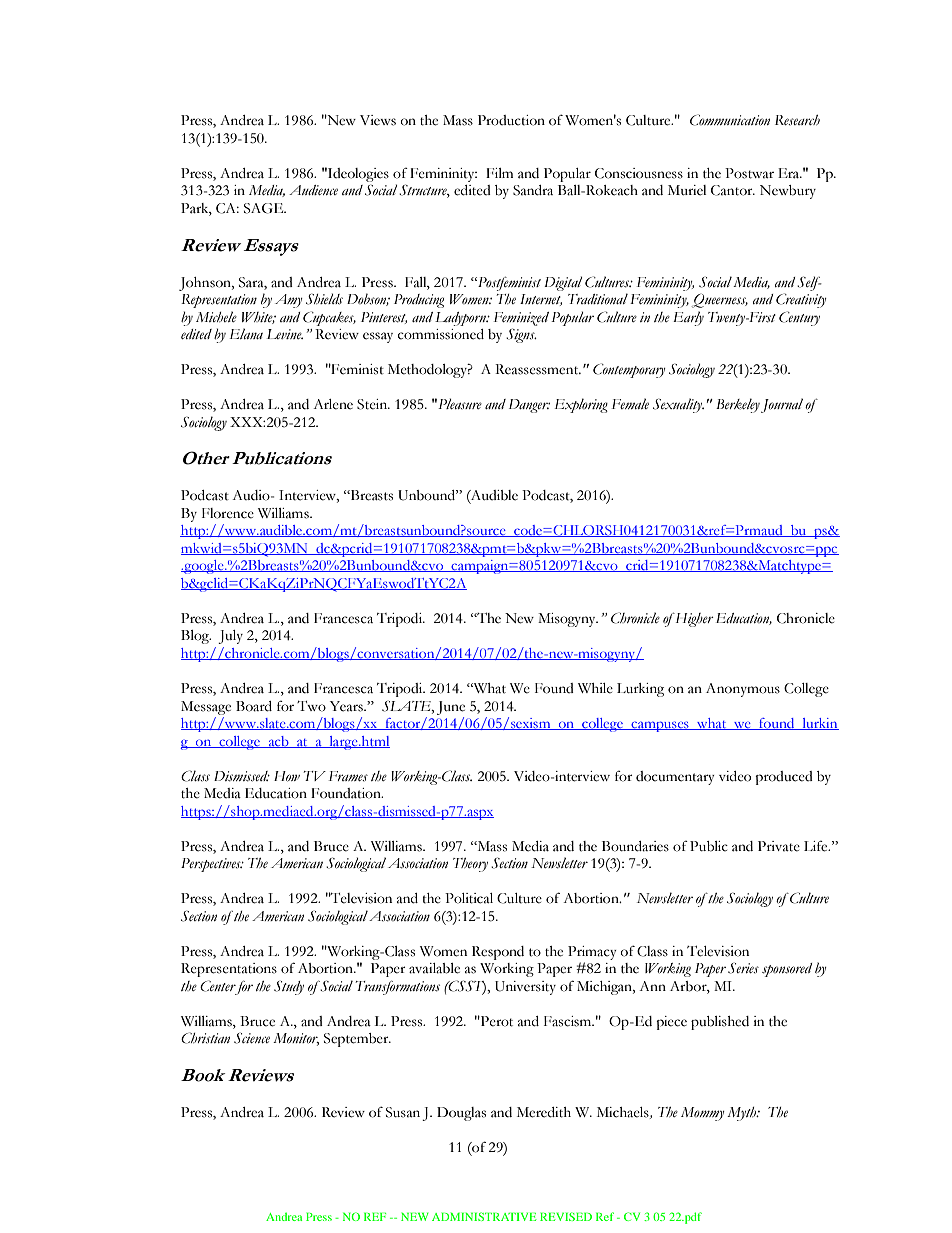 The height and width of the page is (1233, 952). I want to click on Postwar, so click(749, 173).
